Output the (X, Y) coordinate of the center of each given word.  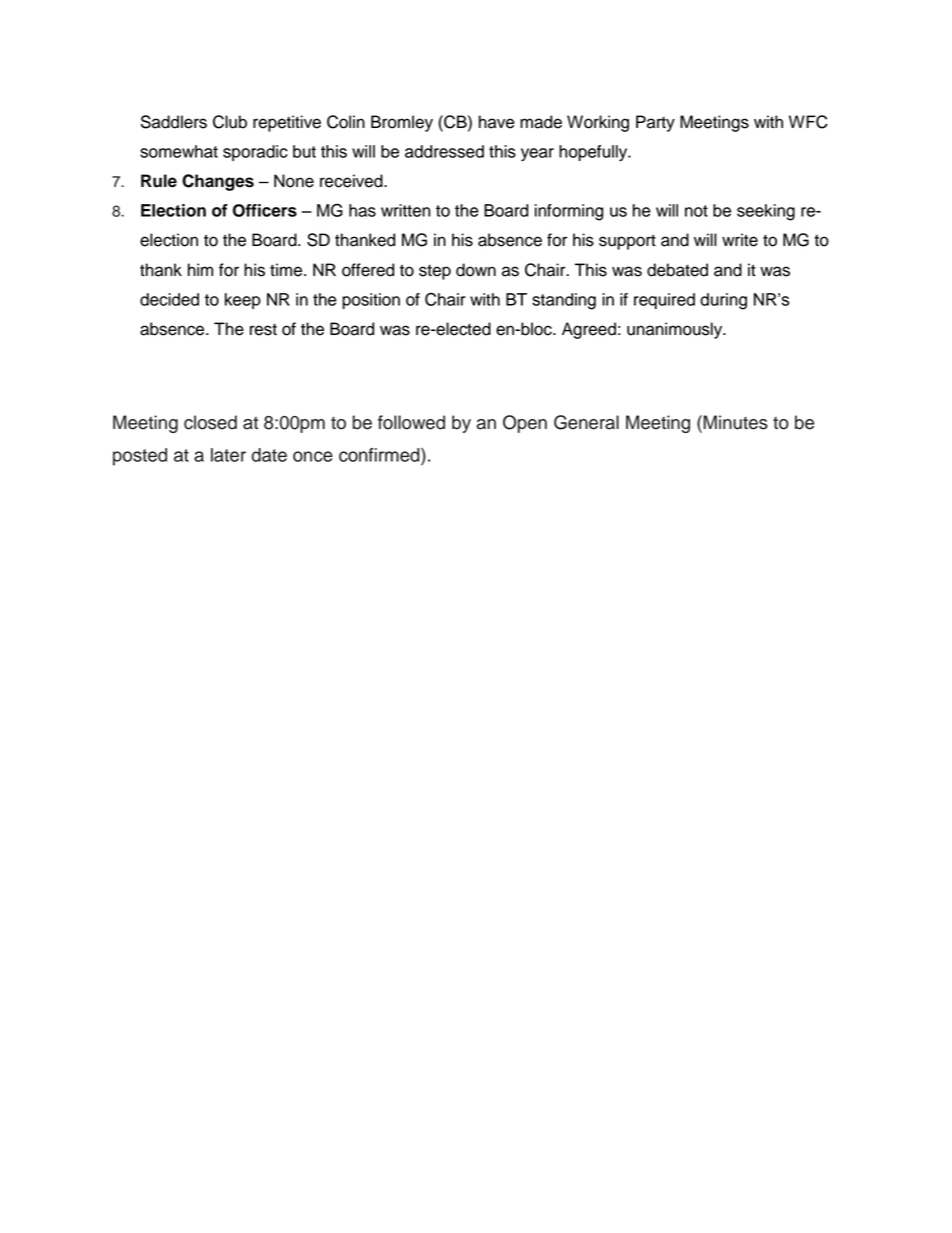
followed (411, 422)
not (696, 211)
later (228, 455)
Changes (218, 182)
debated (677, 270)
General (586, 422)
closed (210, 422)
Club (230, 122)
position (371, 301)
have (497, 122)
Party (655, 123)
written (405, 210)
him (200, 269)
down (476, 270)
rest (263, 330)
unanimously (676, 330)
